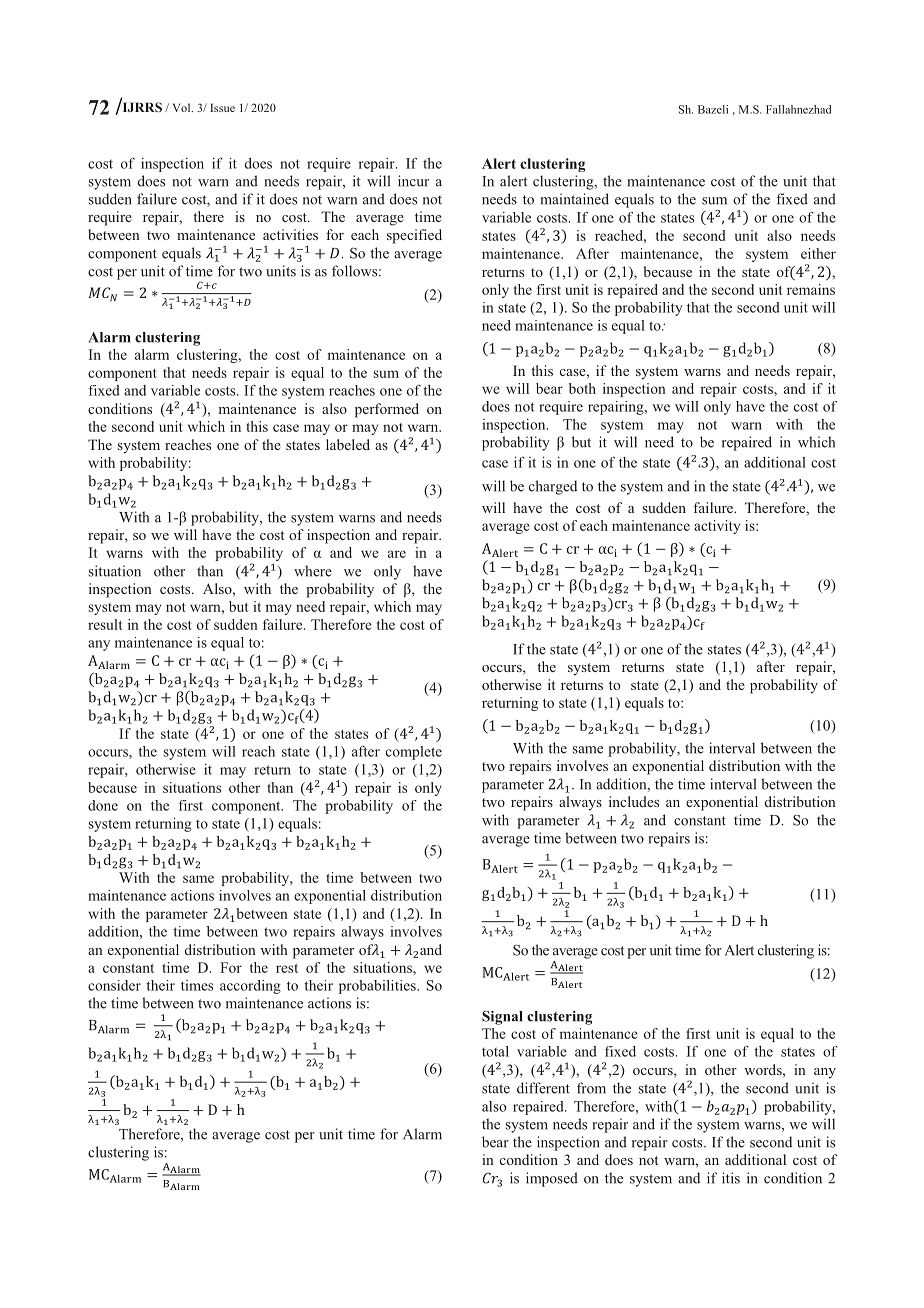  I want to click on according, so click(250, 987).
